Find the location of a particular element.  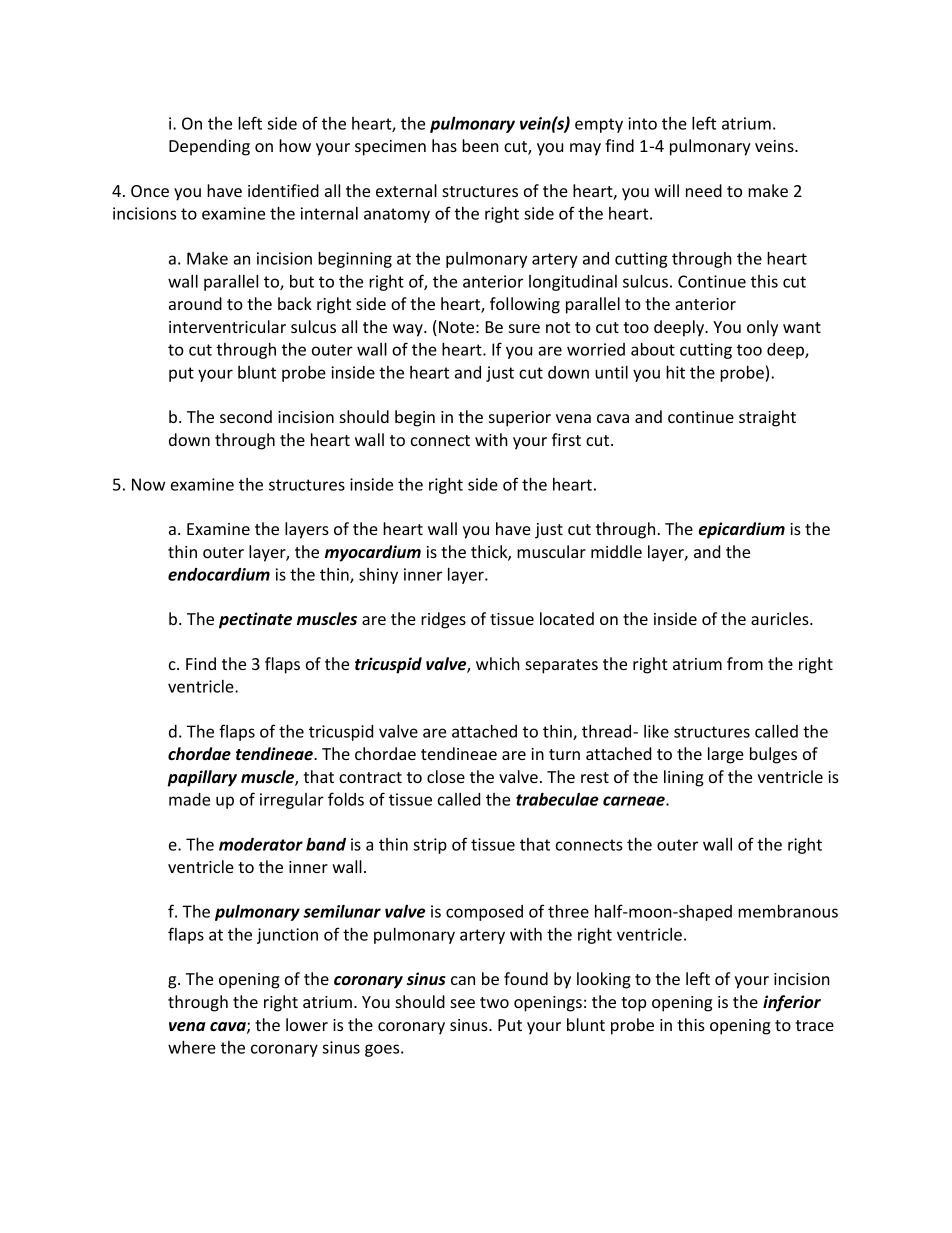

been is located at coordinates (480, 145).
